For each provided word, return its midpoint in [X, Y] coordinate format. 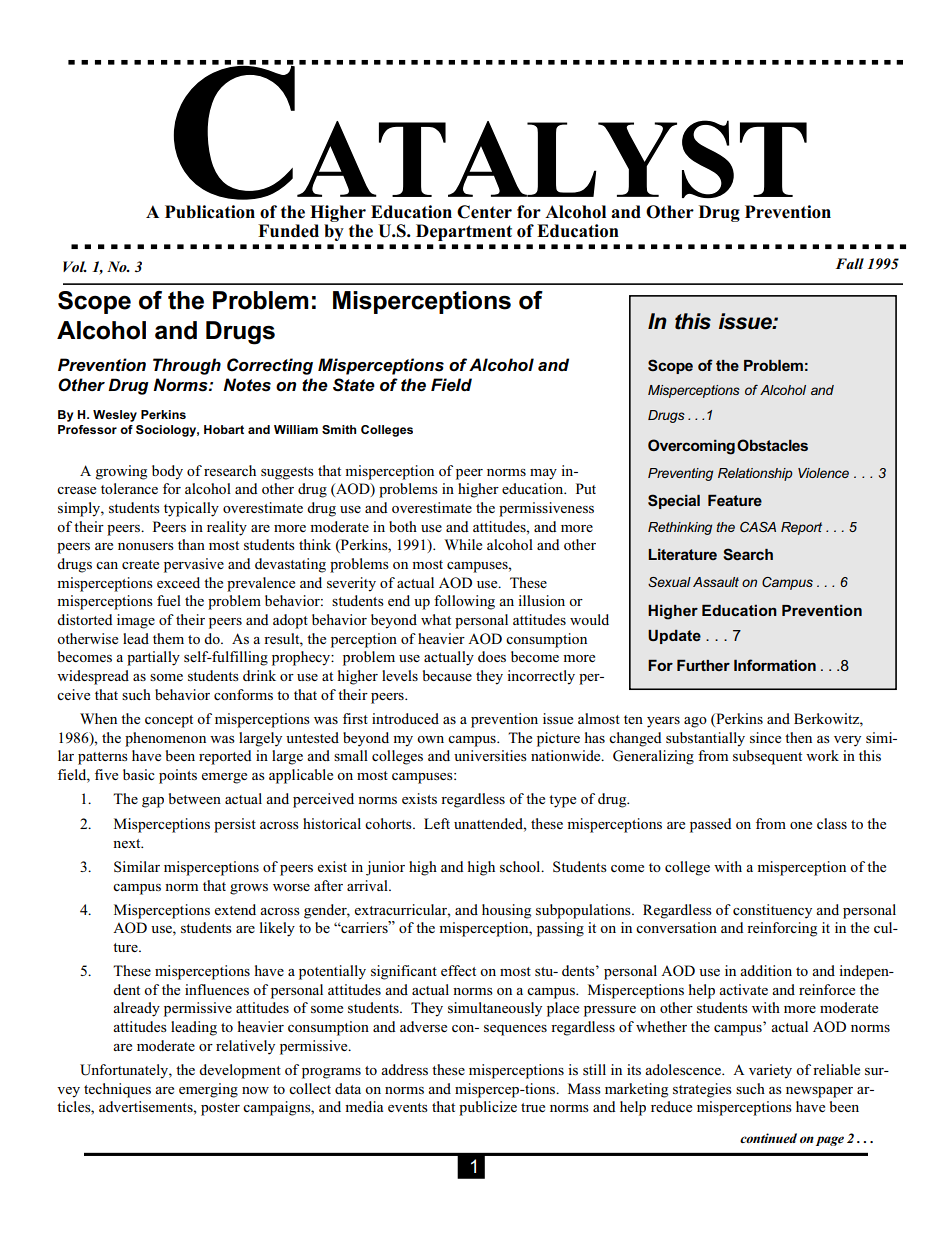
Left [437, 823]
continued [768, 1138]
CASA [758, 527]
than [191, 544]
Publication [210, 212]
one [801, 825]
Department [464, 232]
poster [220, 1109]
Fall [850, 263]
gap [153, 802]
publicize [488, 1108]
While [463, 544]
